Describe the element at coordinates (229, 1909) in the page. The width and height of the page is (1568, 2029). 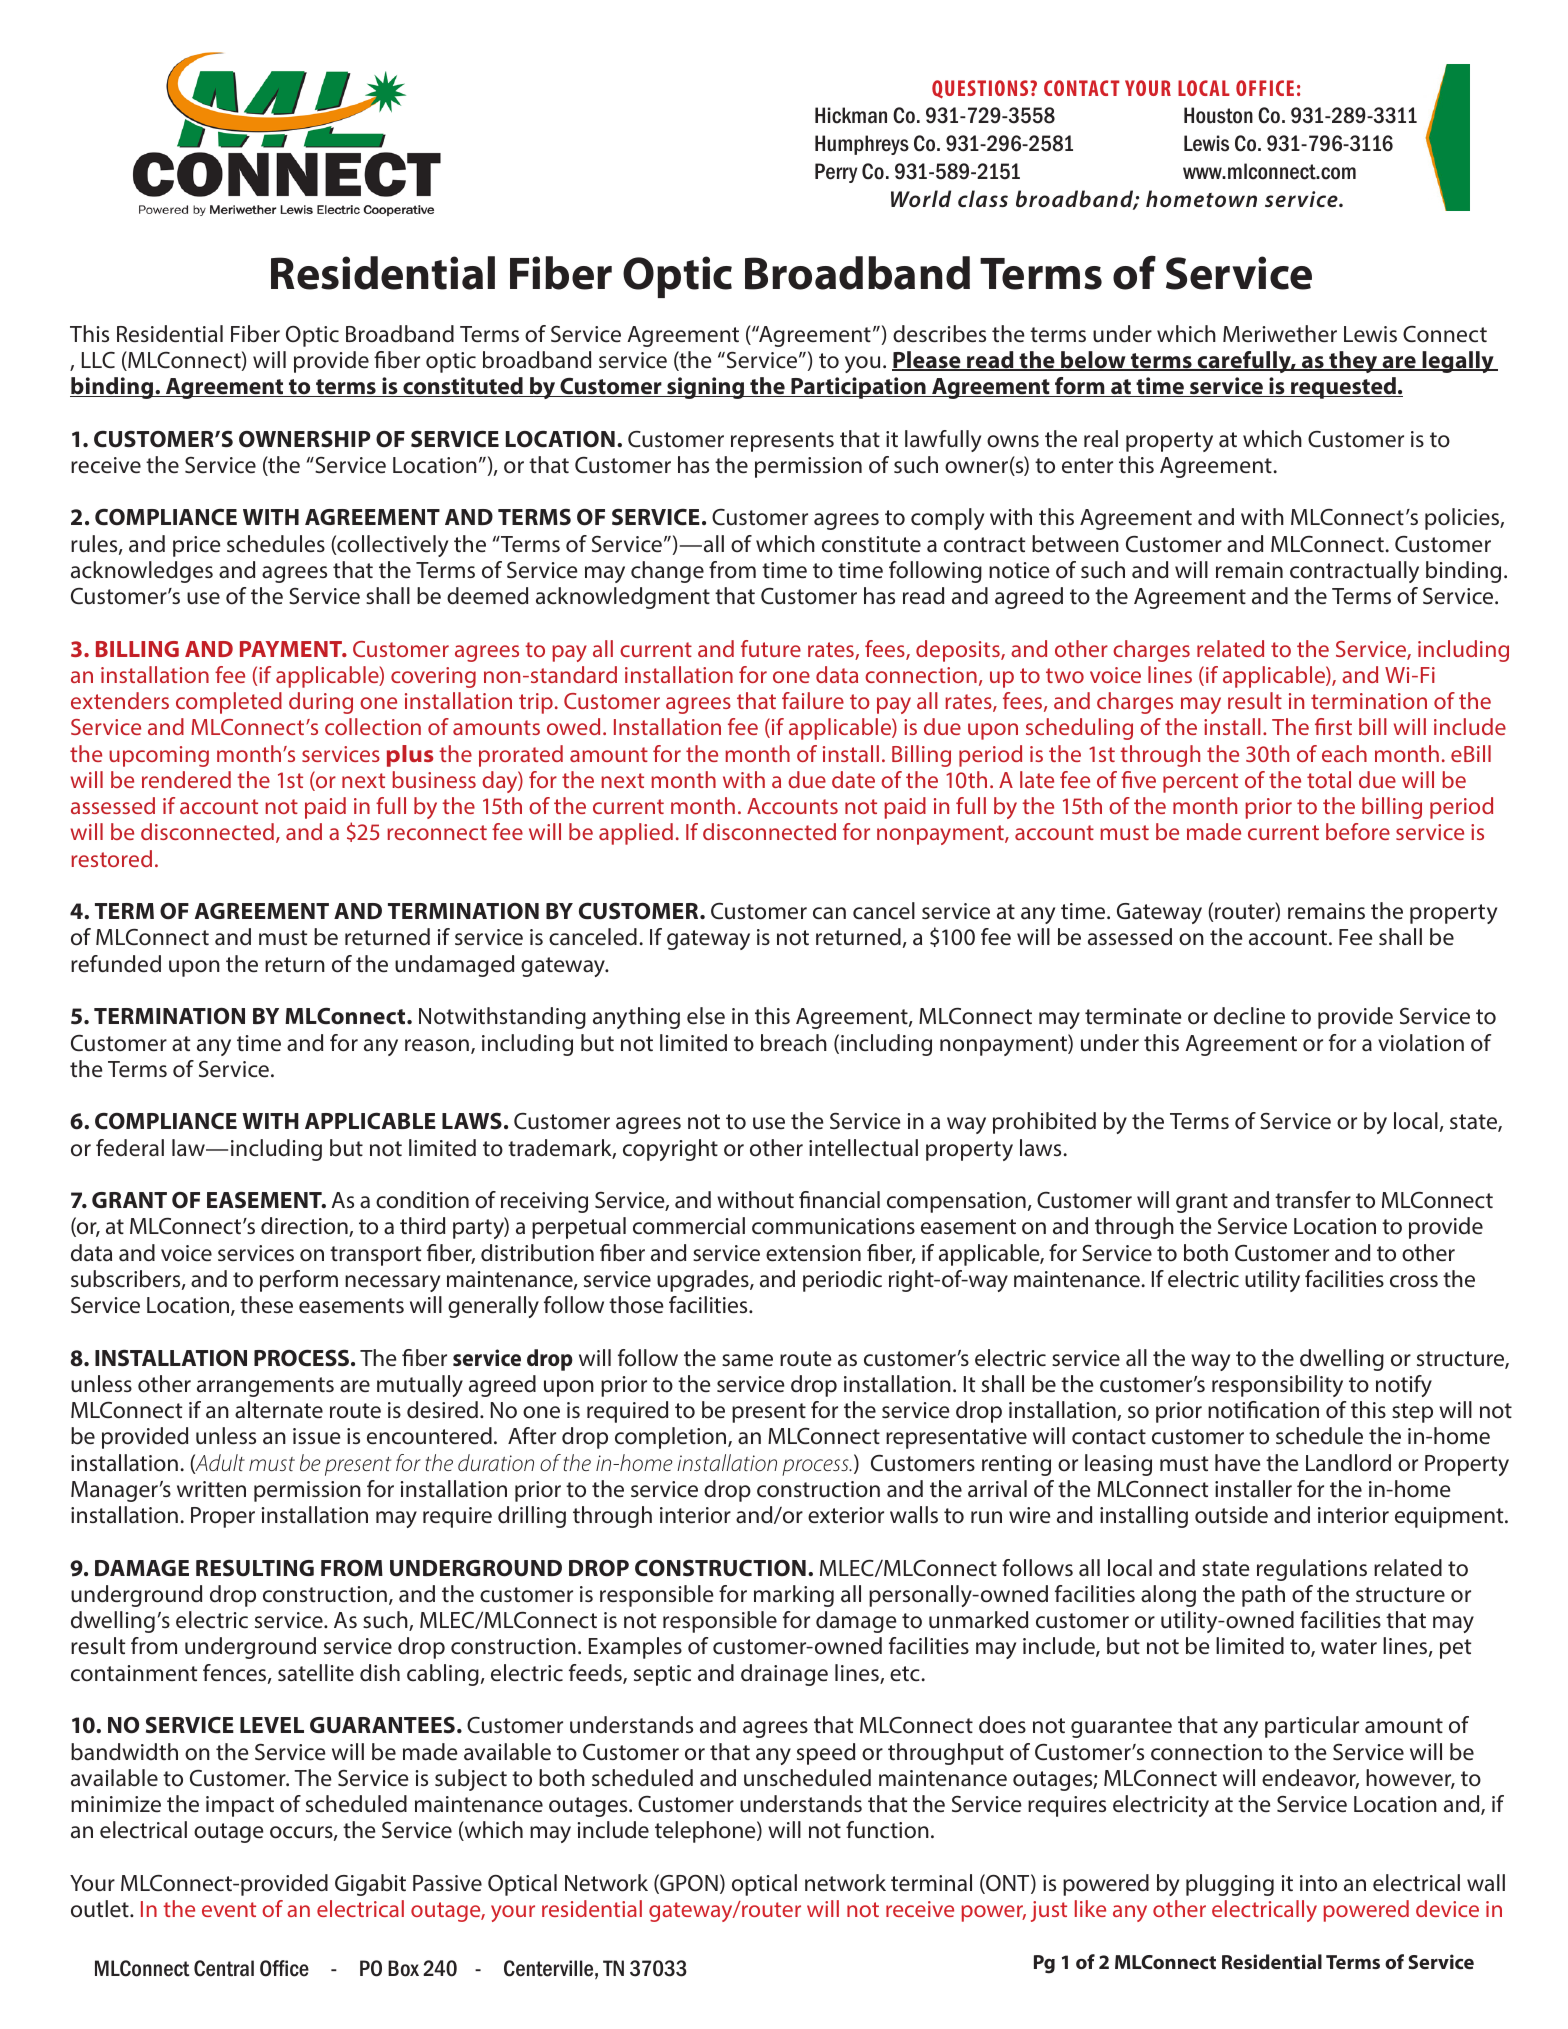
I see `event` at that location.
